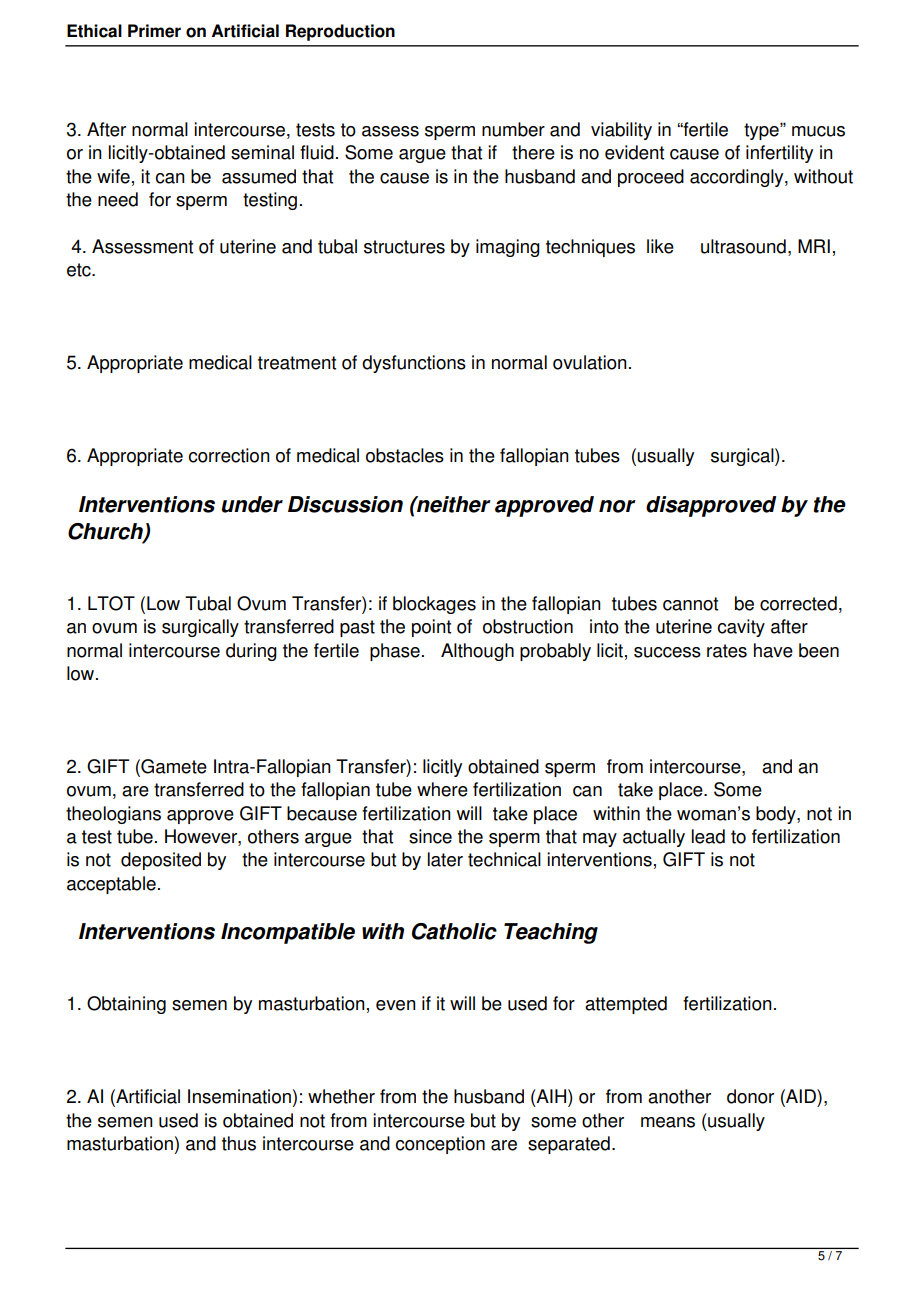 The height and width of the screenshot is (1308, 924). I want to click on ovulation, so click(590, 362).
